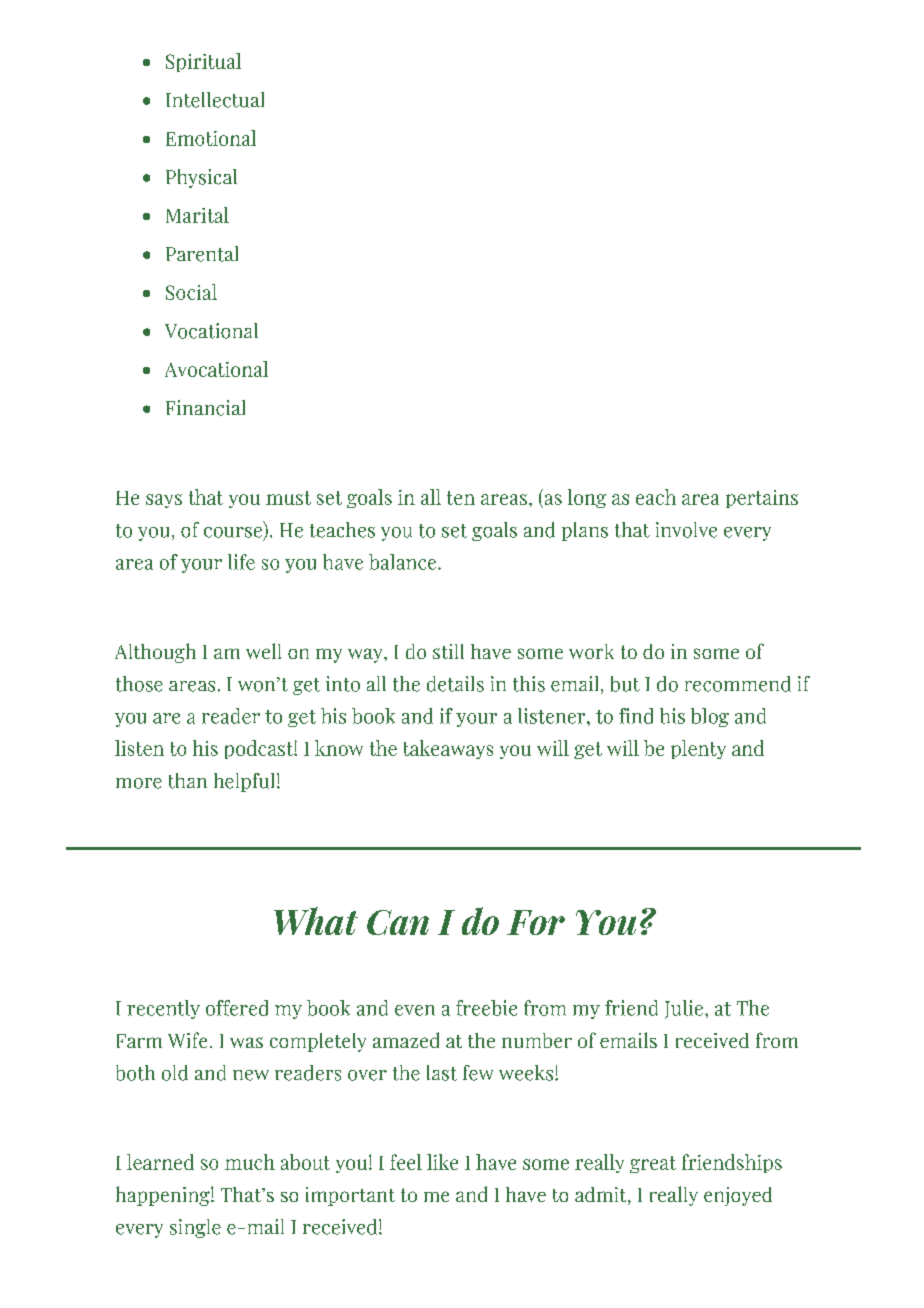 Image resolution: width=924 pixels, height=1308 pixels. What do you see at coordinates (686, 530) in the image?
I see `involve` at bounding box center [686, 530].
